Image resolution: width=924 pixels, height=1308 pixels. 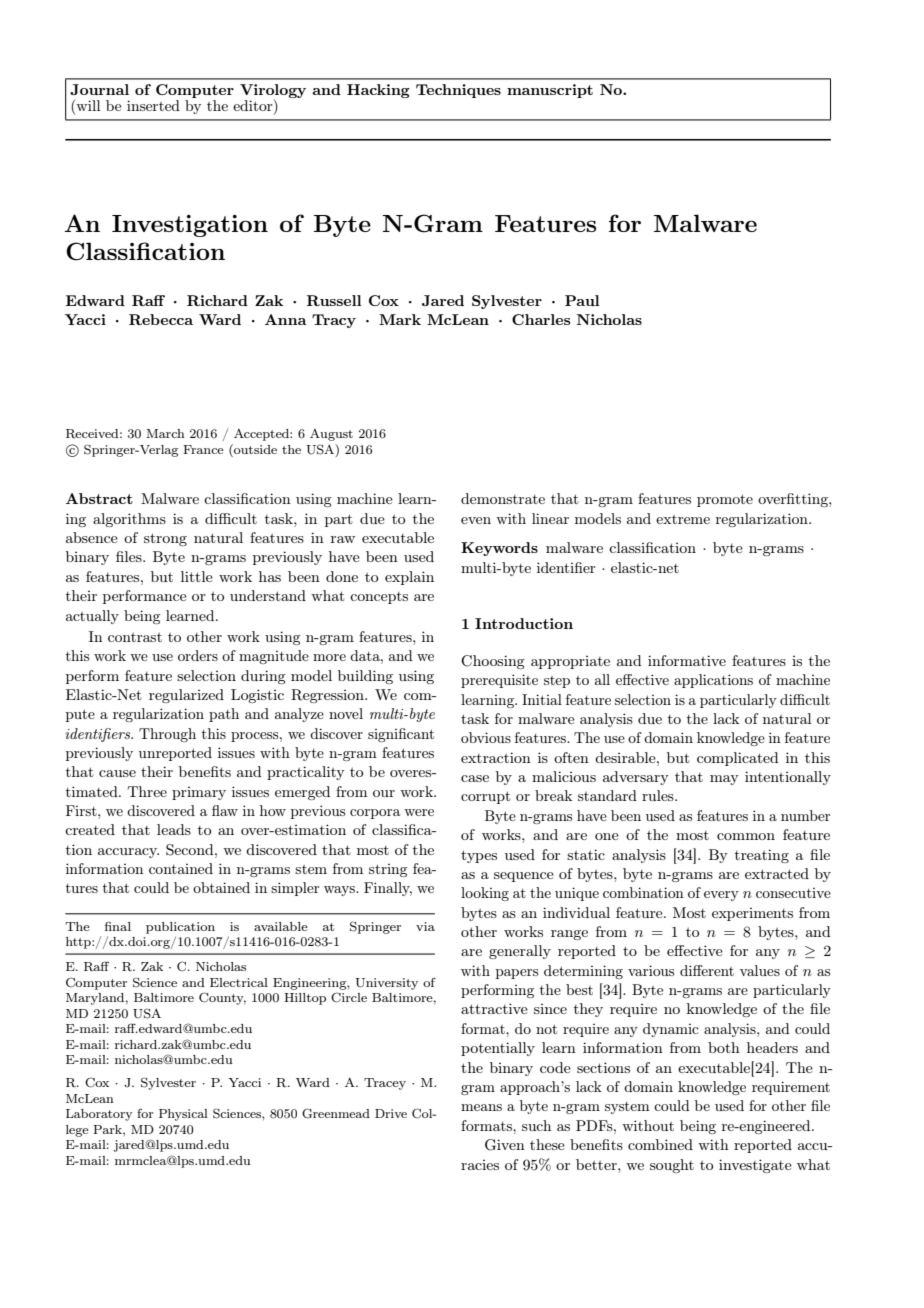 What do you see at coordinates (425, 926) in the screenshot?
I see `via` at bounding box center [425, 926].
